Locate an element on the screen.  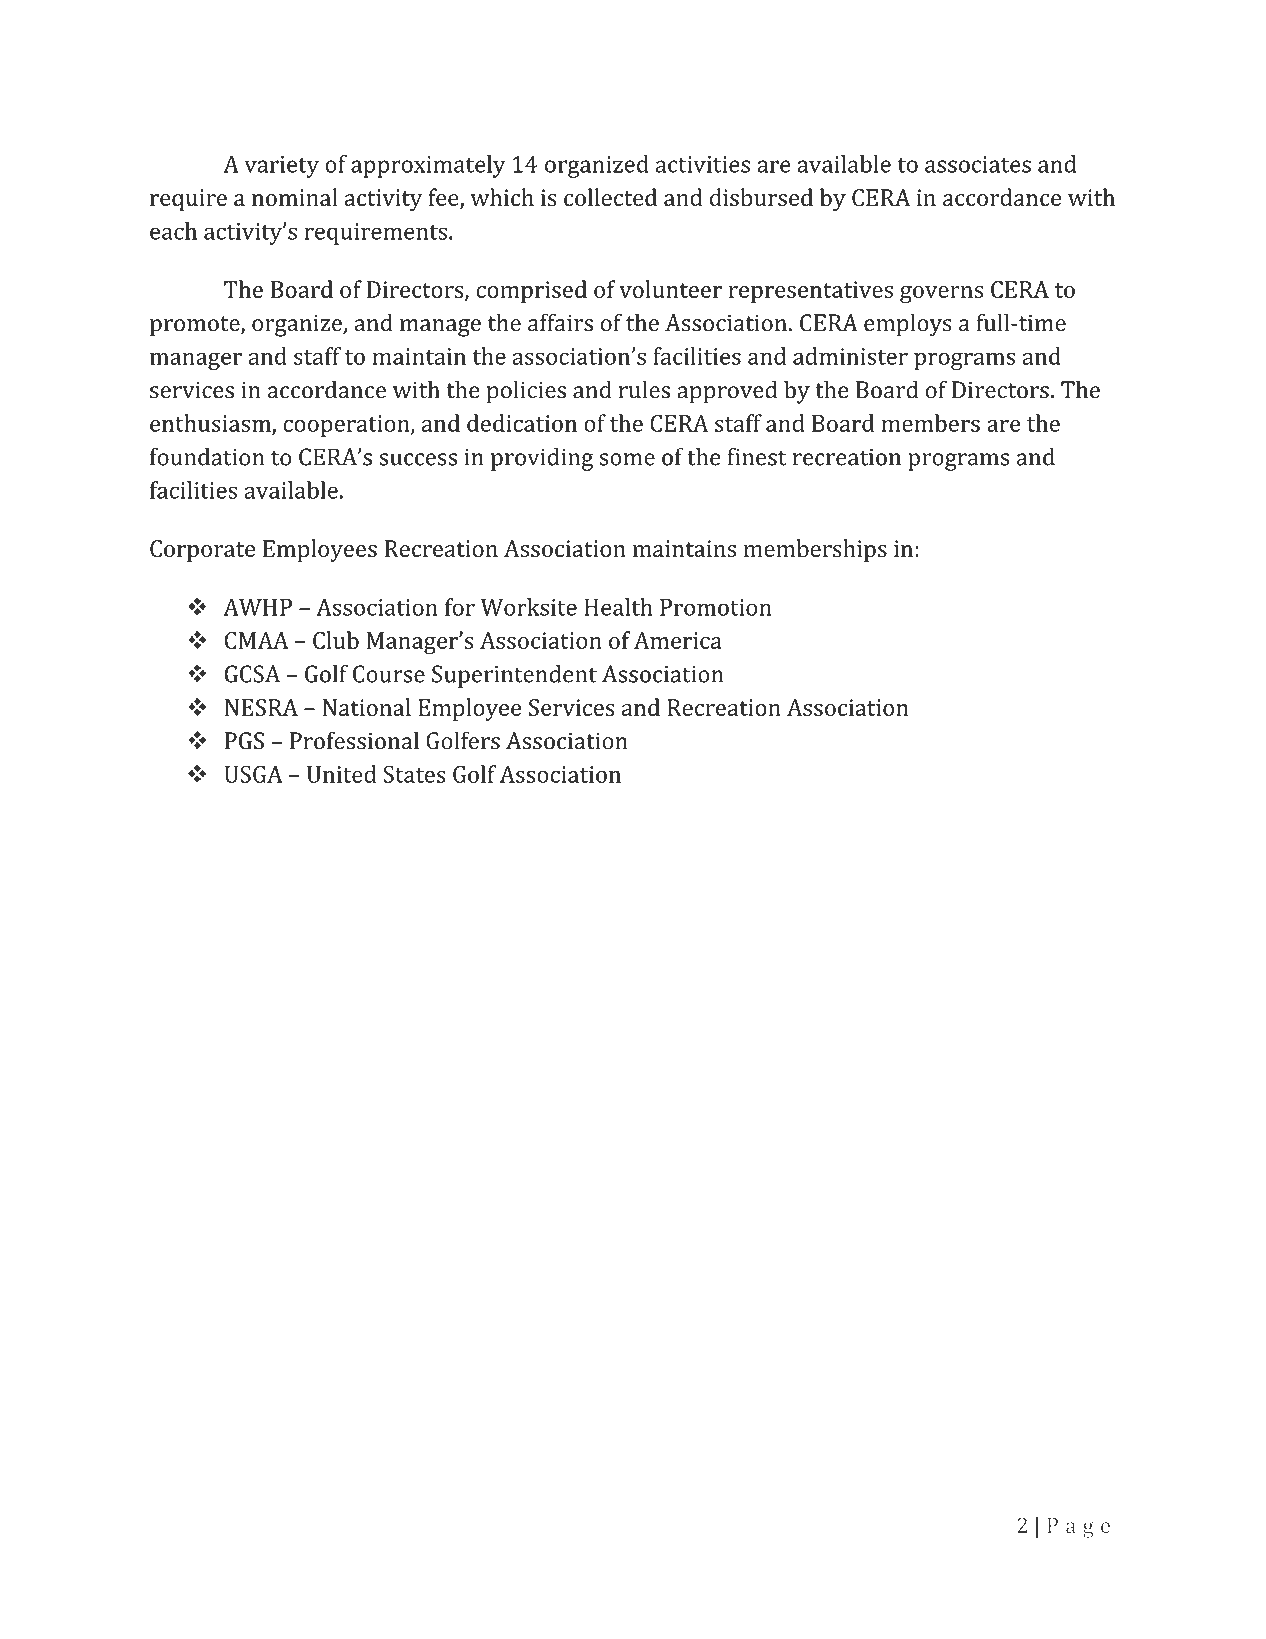
associates is located at coordinates (978, 164).
